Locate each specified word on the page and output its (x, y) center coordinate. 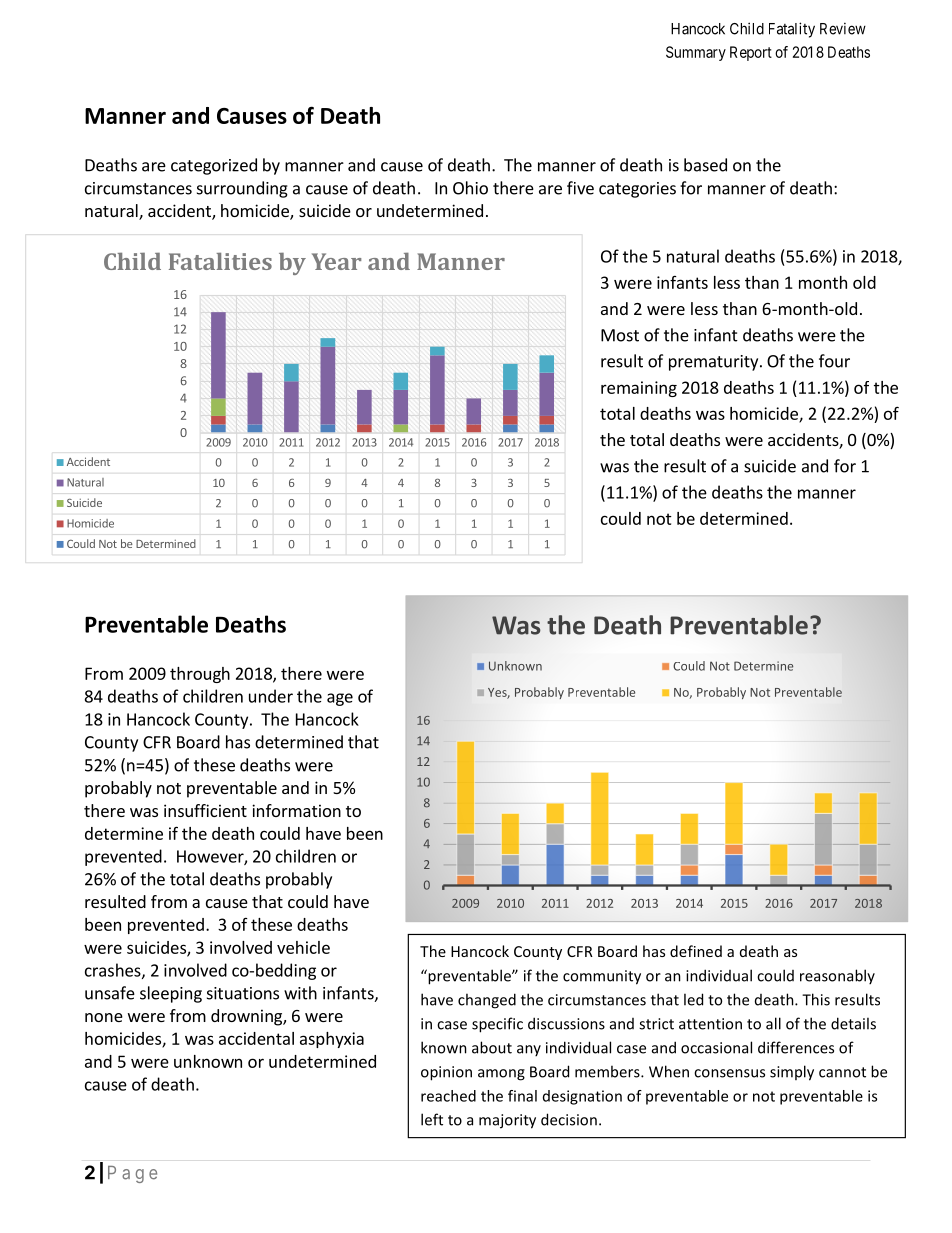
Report (751, 53)
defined (696, 951)
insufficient (205, 810)
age (340, 699)
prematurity (715, 363)
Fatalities (220, 261)
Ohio (470, 188)
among (501, 1075)
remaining (639, 389)
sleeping (171, 994)
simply (792, 1073)
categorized (214, 166)
